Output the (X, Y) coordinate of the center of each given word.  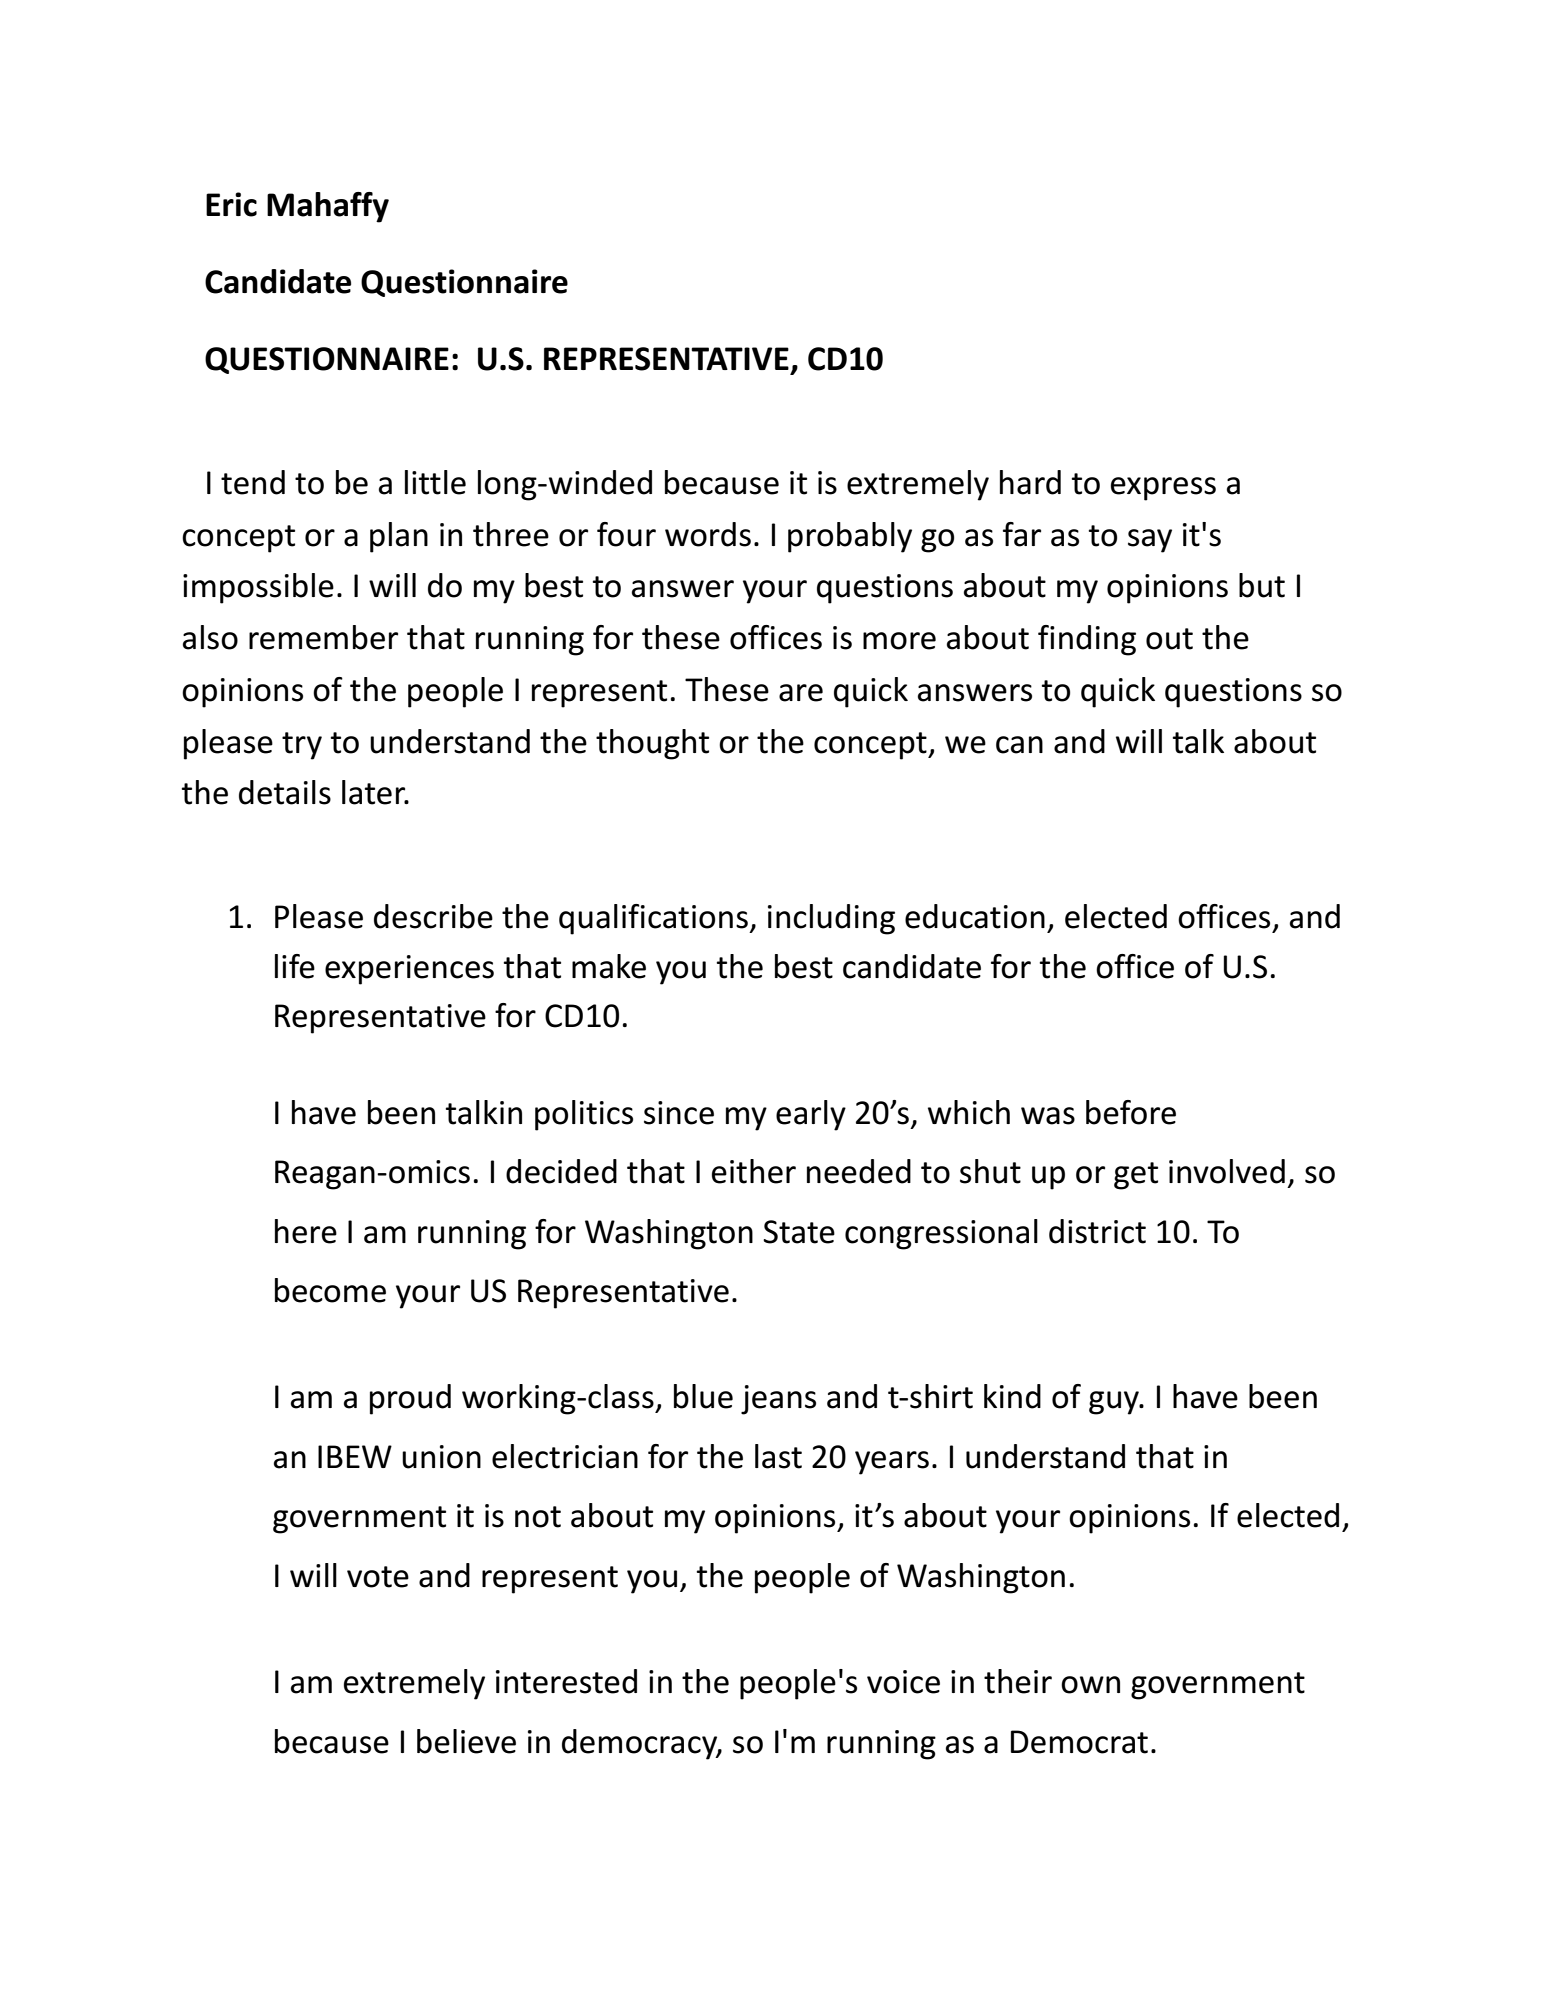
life (295, 966)
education (975, 916)
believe (466, 1741)
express (1163, 489)
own (1090, 1685)
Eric (231, 204)
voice (903, 1682)
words (708, 534)
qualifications (654, 919)
